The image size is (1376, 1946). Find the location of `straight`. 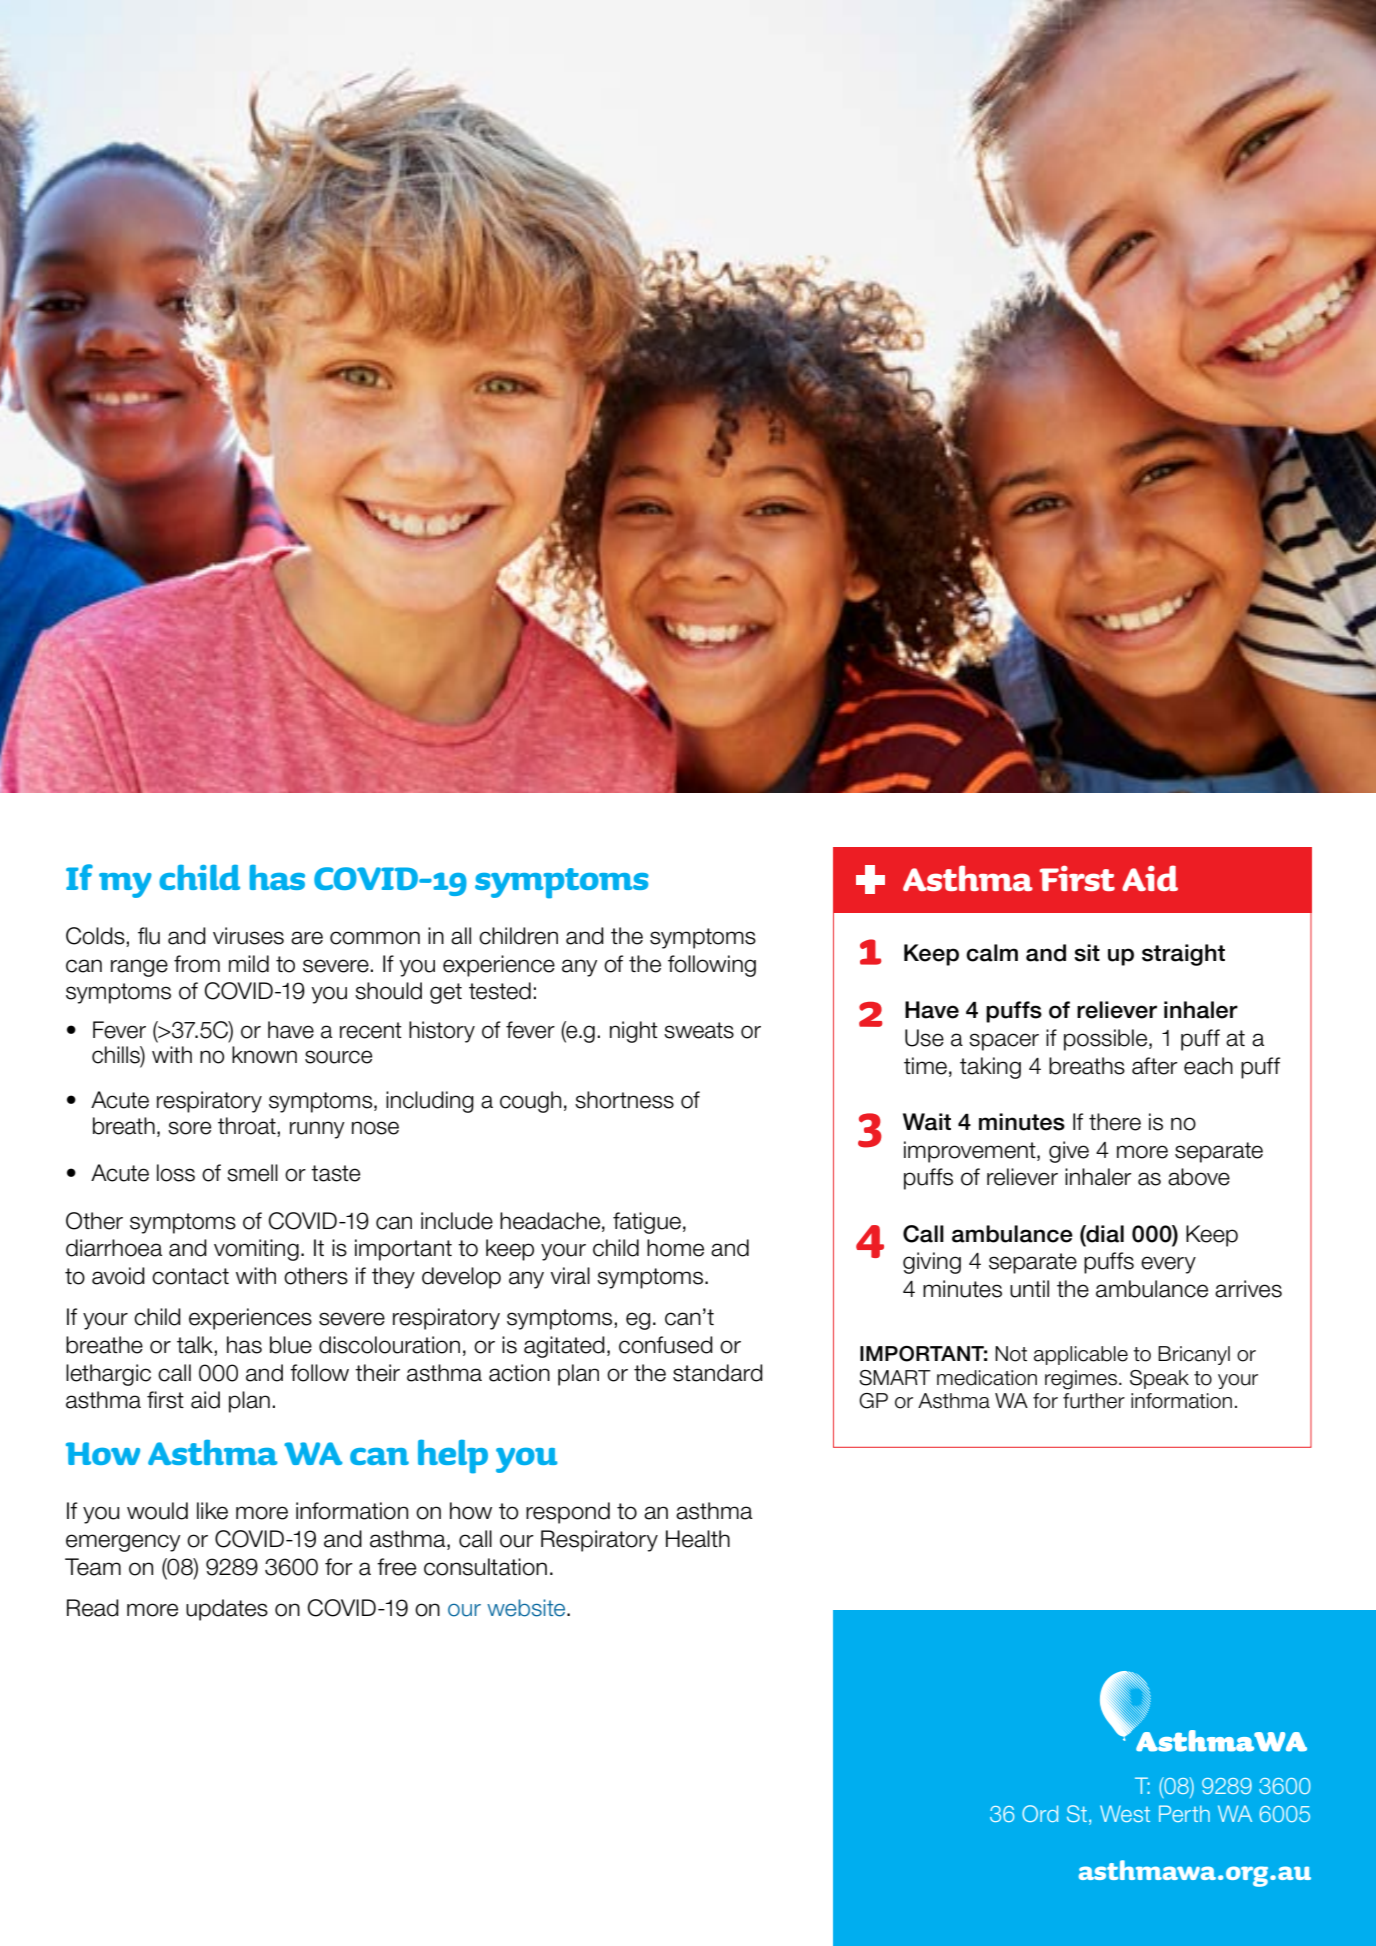

straight is located at coordinates (1183, 955).
